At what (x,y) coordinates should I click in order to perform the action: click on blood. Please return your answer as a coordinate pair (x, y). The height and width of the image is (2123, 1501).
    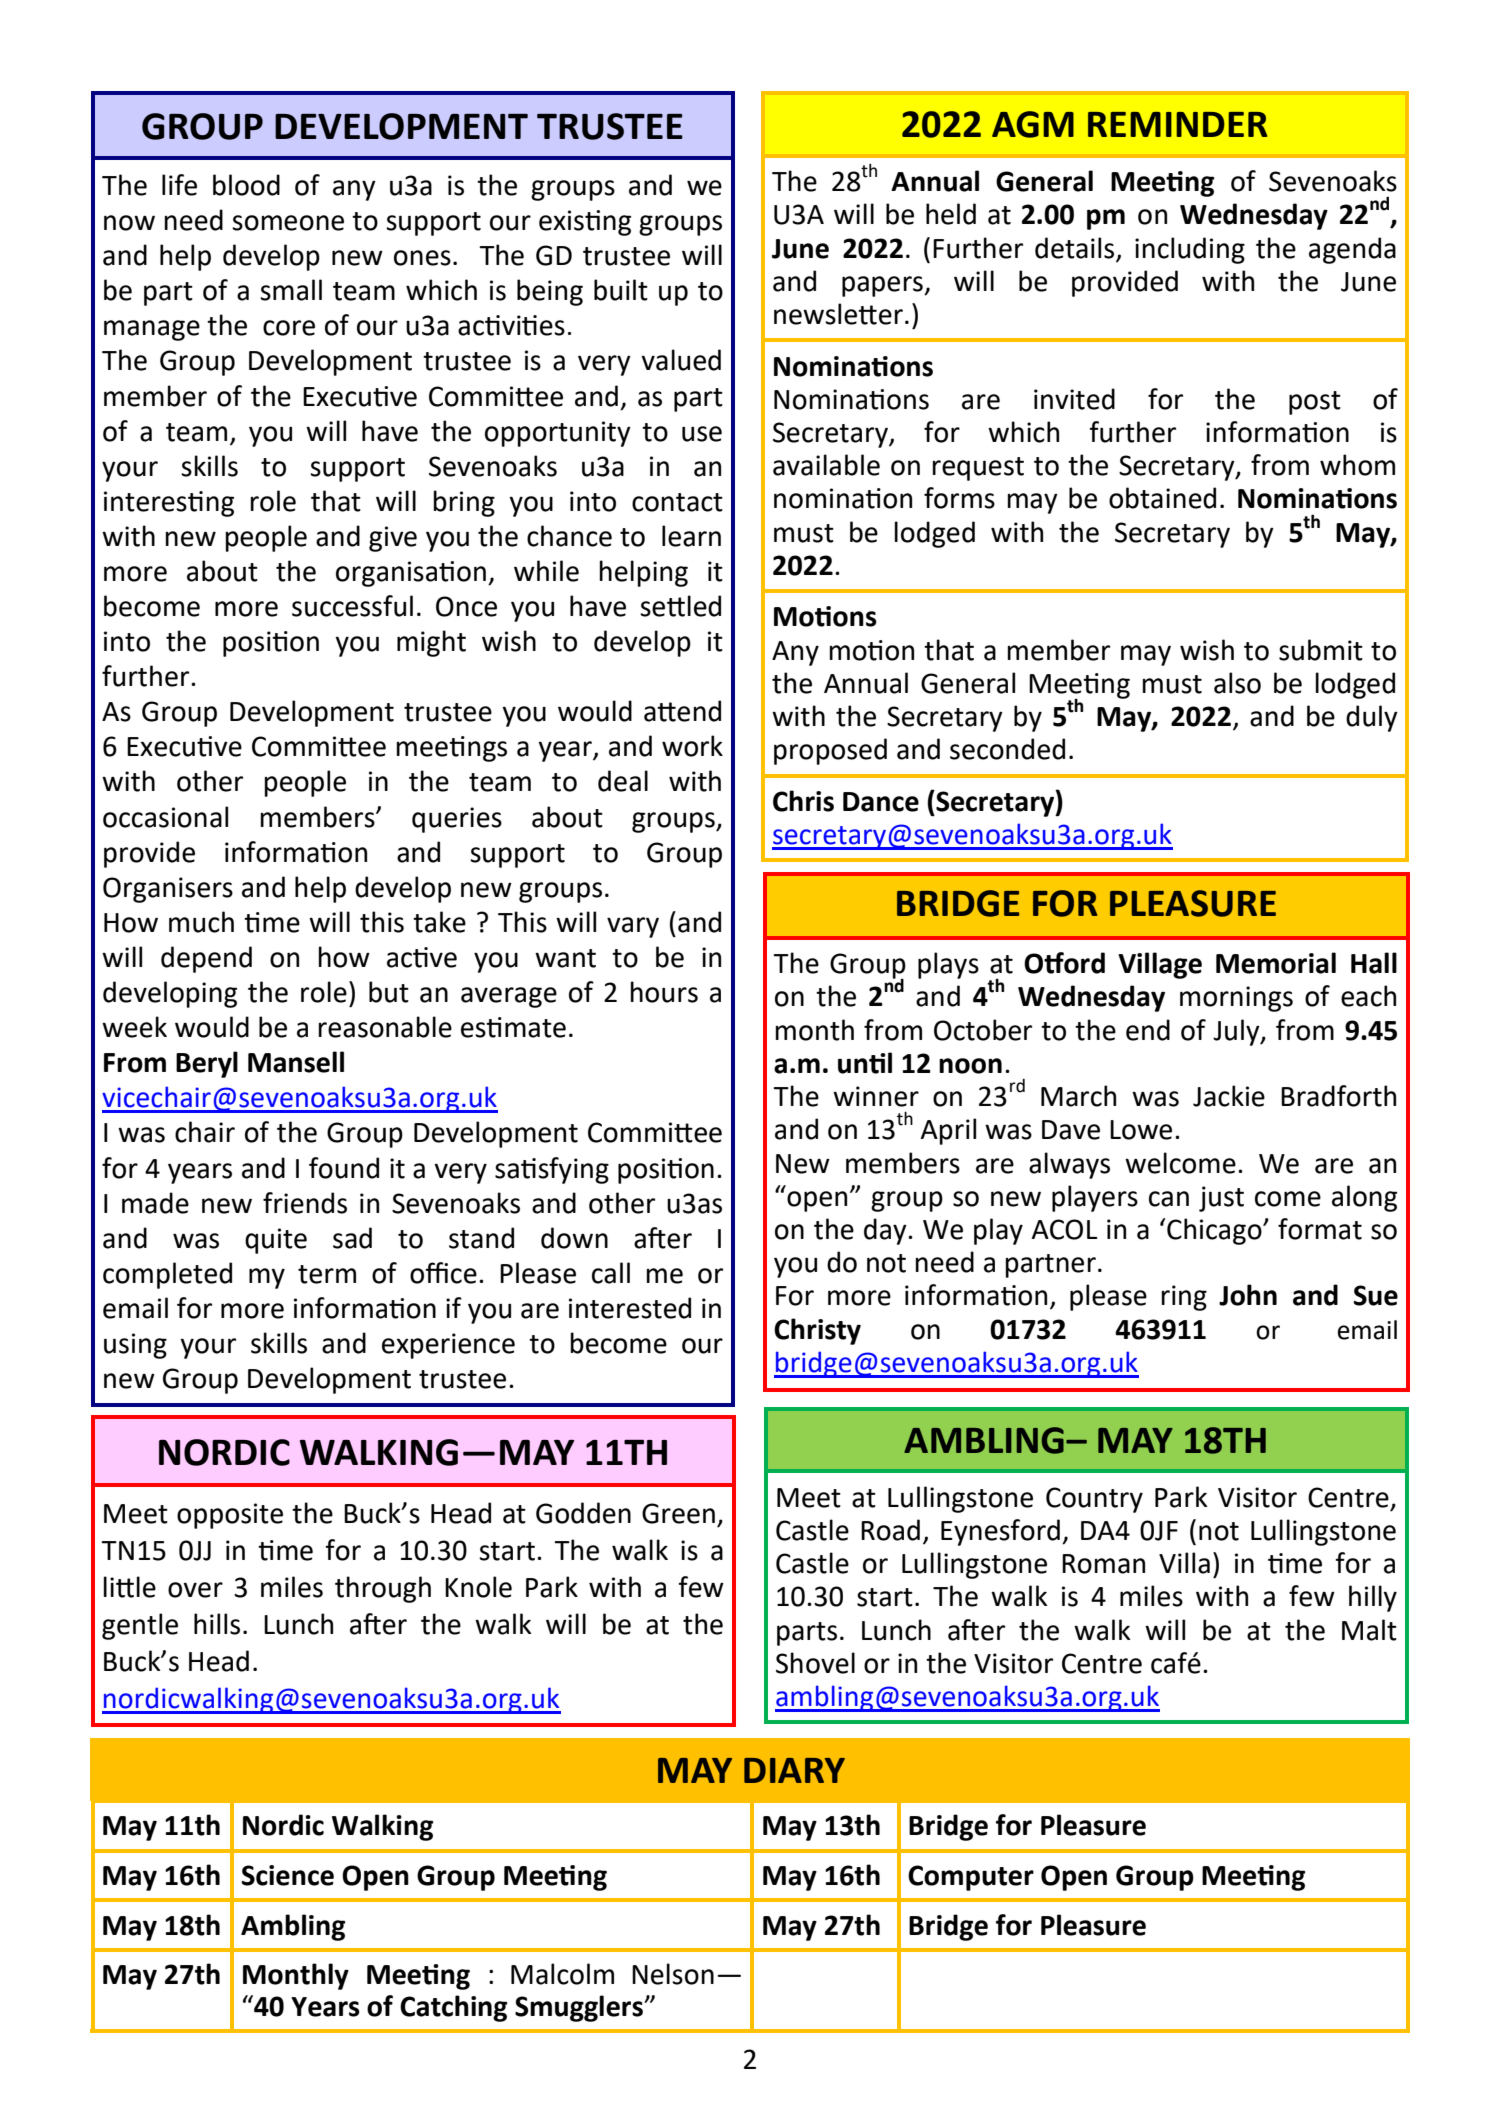
    Looking at the image, I should click on (246, 185).
